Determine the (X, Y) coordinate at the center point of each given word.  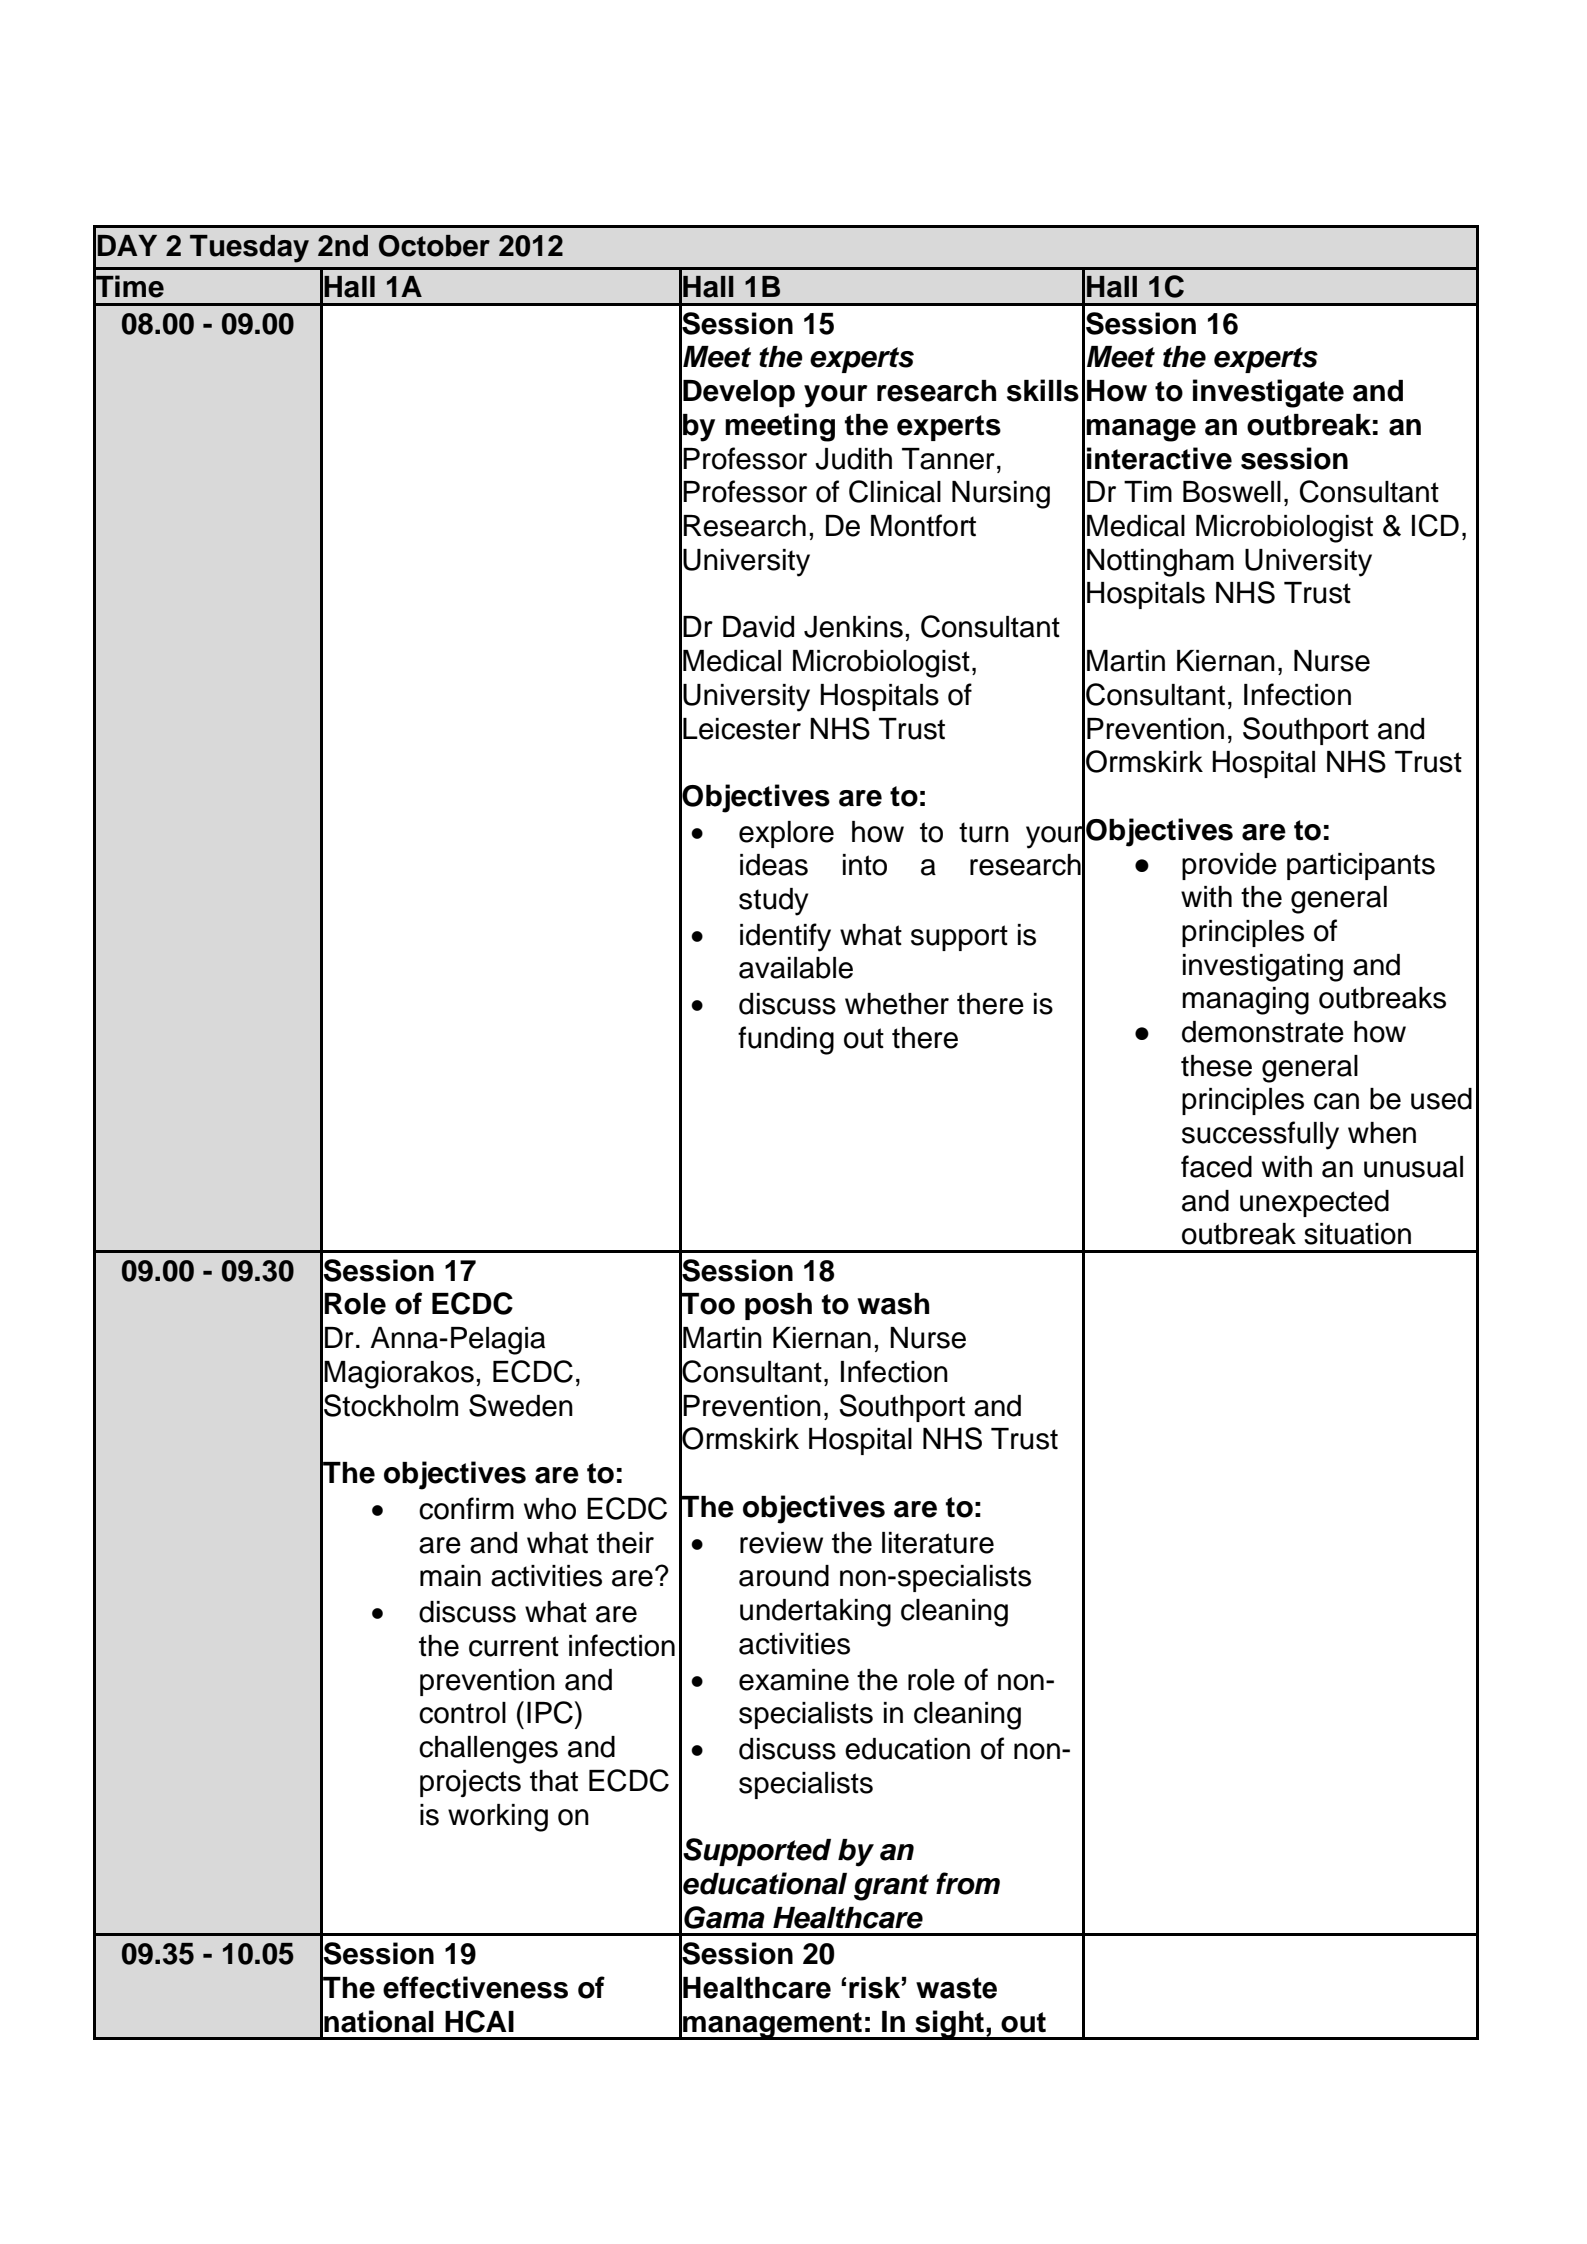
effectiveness (475, 1987)
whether (897, 1004)
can (1336, 1101)
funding (786, 1040)
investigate (1268, 393)
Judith (853, 459)
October (434, 246)
